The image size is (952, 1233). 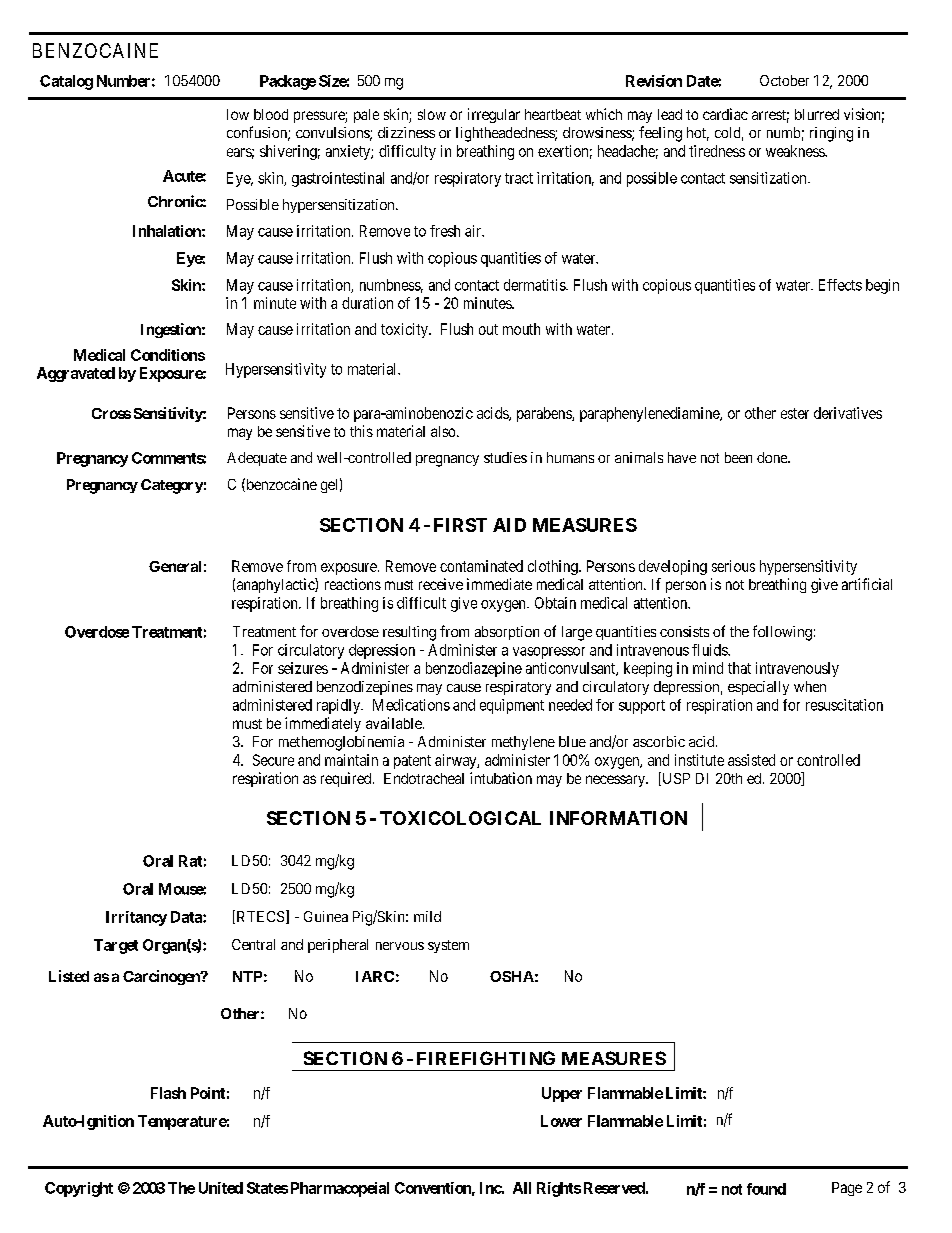 I want to click on assisted, so click(x=751, y=760).
